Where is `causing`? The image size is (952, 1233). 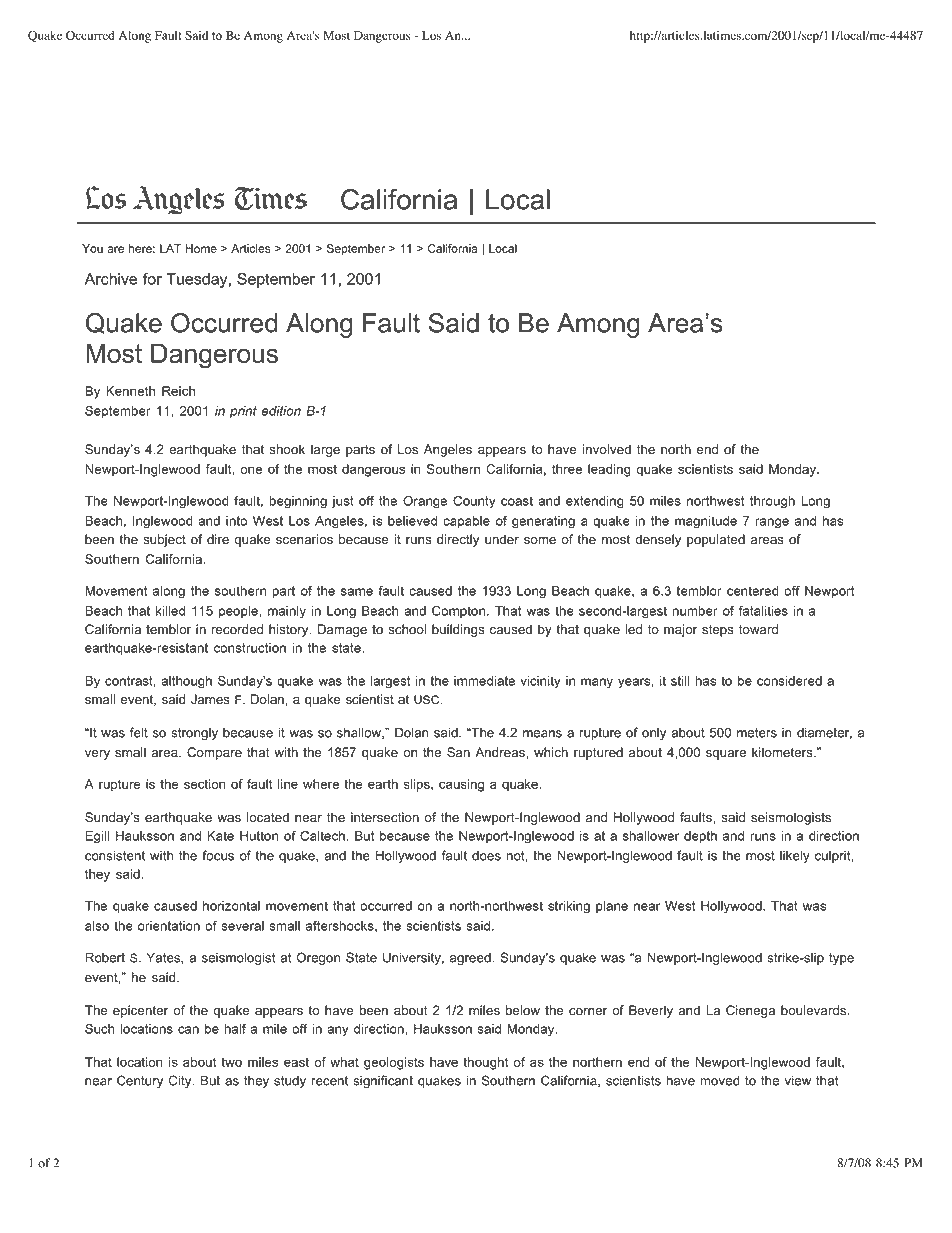 causing is located at coordinates (461, 785).
